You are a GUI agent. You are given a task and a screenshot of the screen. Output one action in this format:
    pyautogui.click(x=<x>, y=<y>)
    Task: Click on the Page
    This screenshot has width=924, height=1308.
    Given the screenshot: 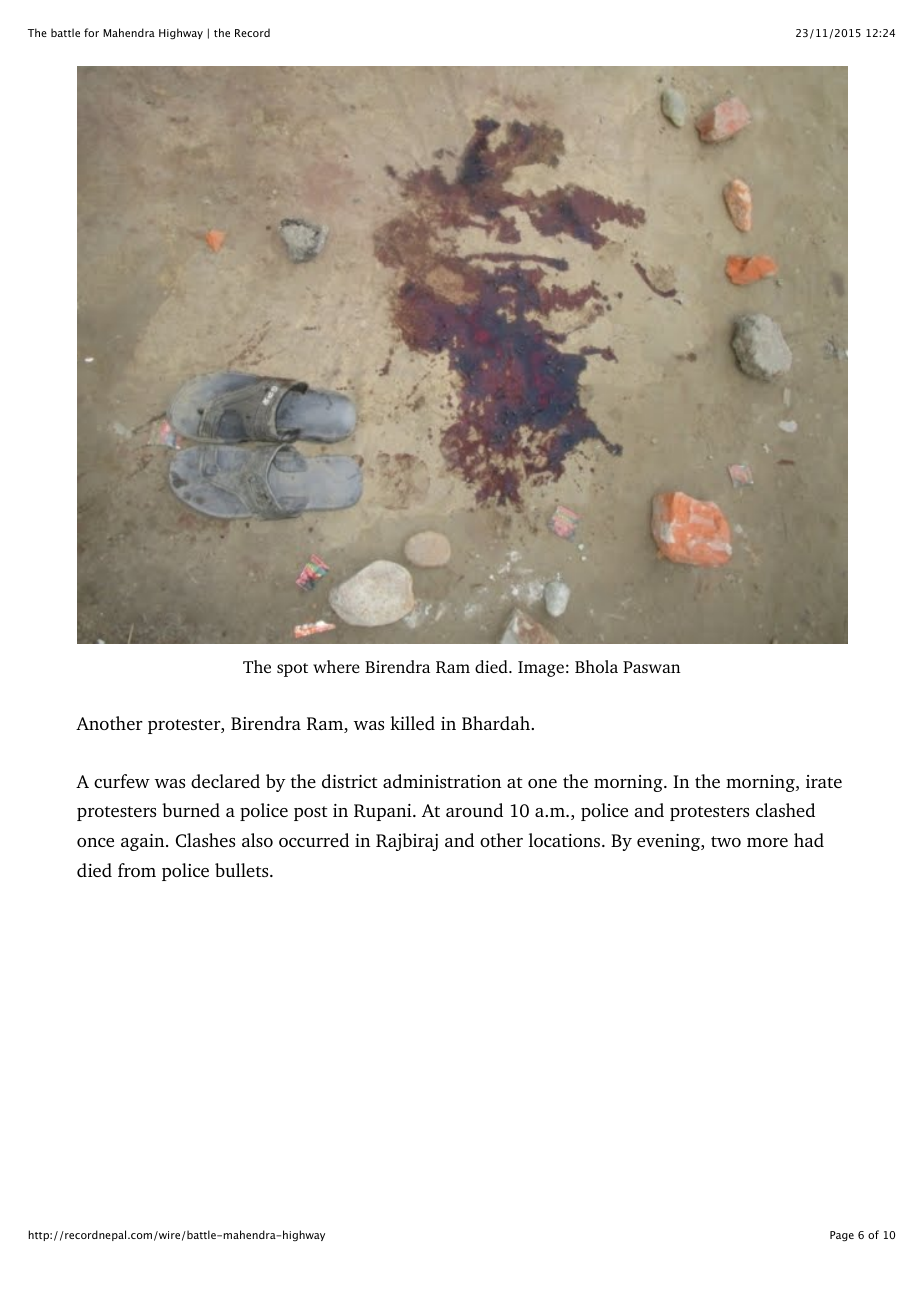 What is the action you would take?
    pyautogui.click(x=842, y=1236)
